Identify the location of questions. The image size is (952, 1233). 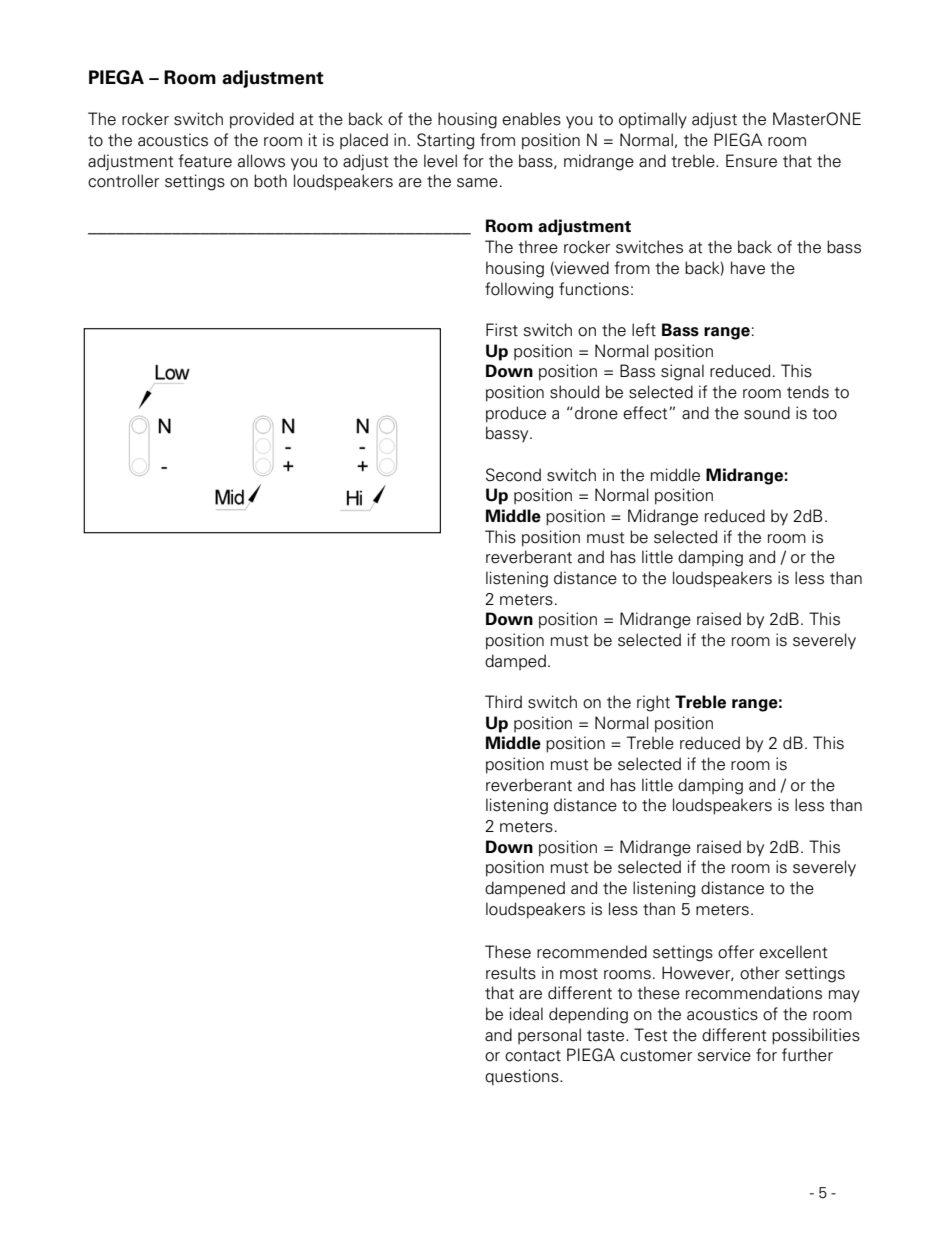
(523, 1077).
